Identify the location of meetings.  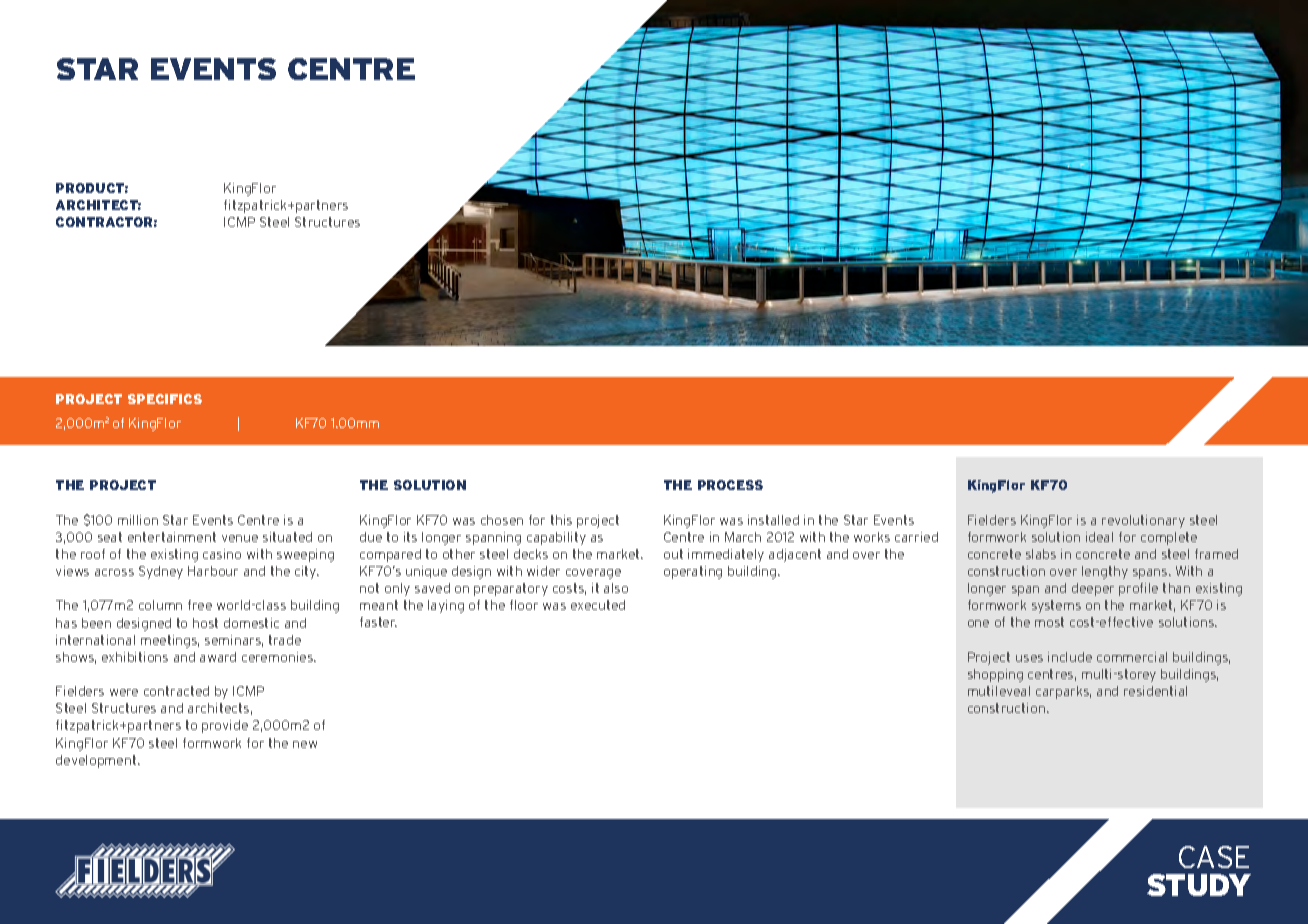
(170, 641).
